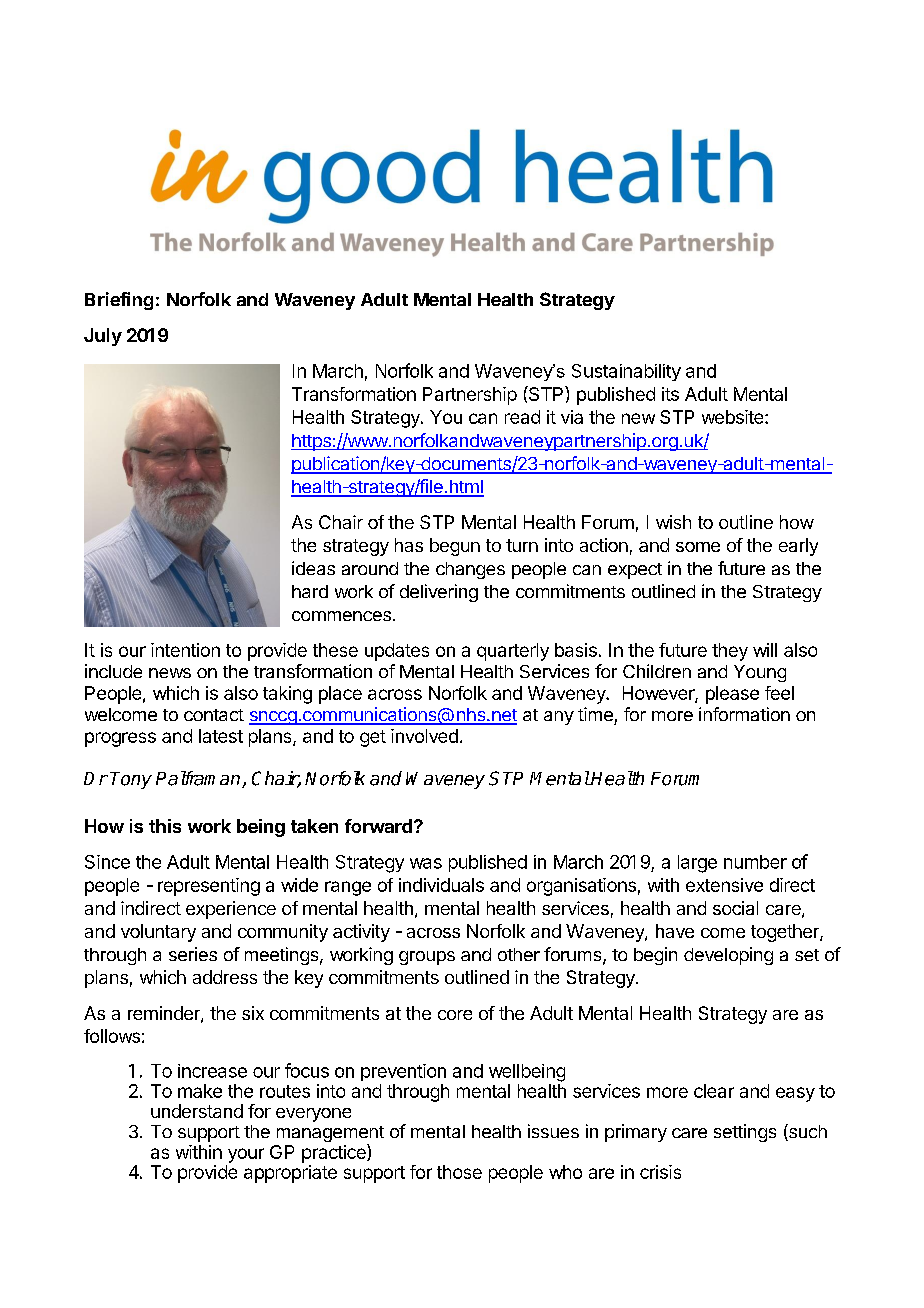 The height and width of the screenshot is (1308, 924). I want to click on developing, so click(728, 956).
